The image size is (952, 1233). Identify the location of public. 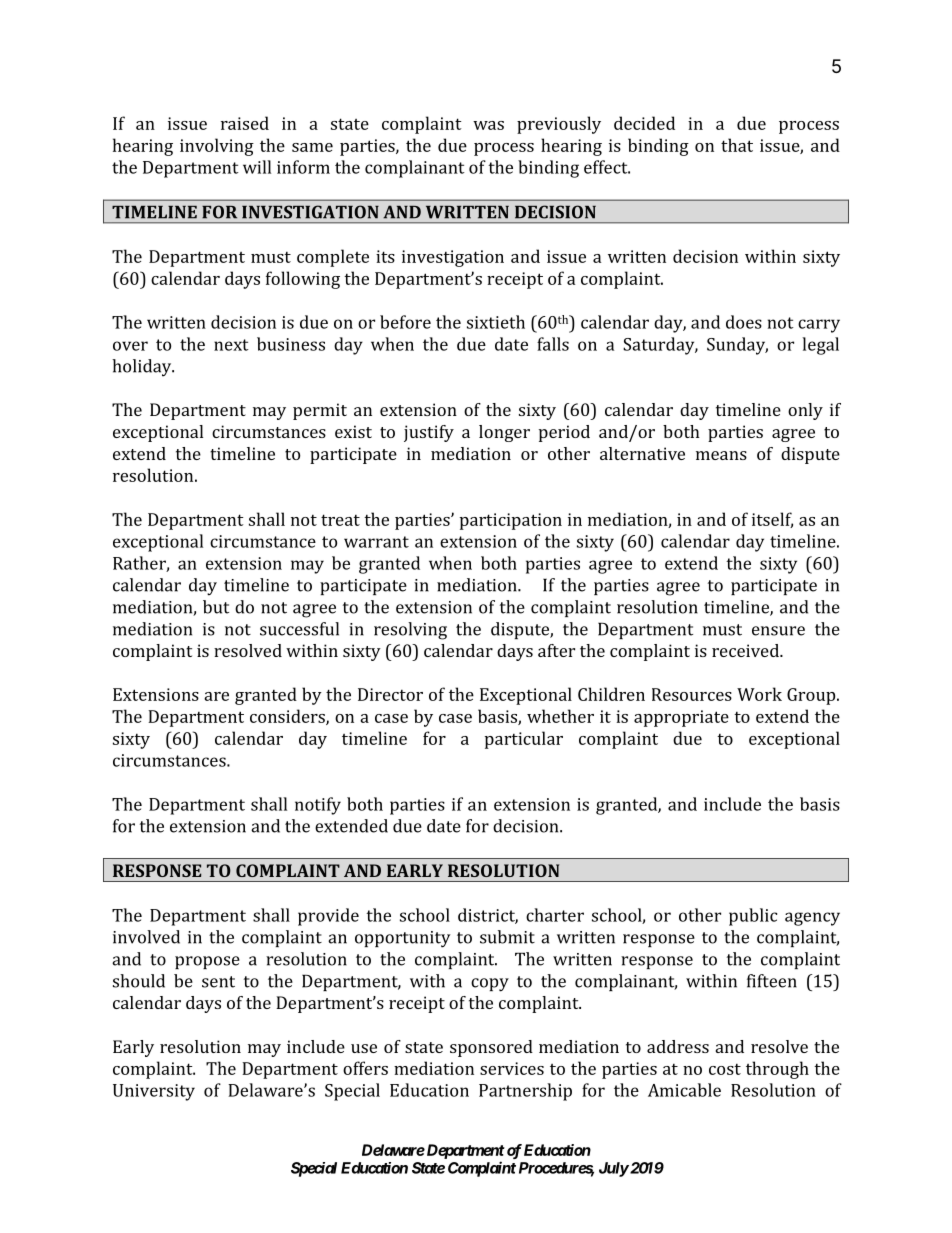
(753, 917).
